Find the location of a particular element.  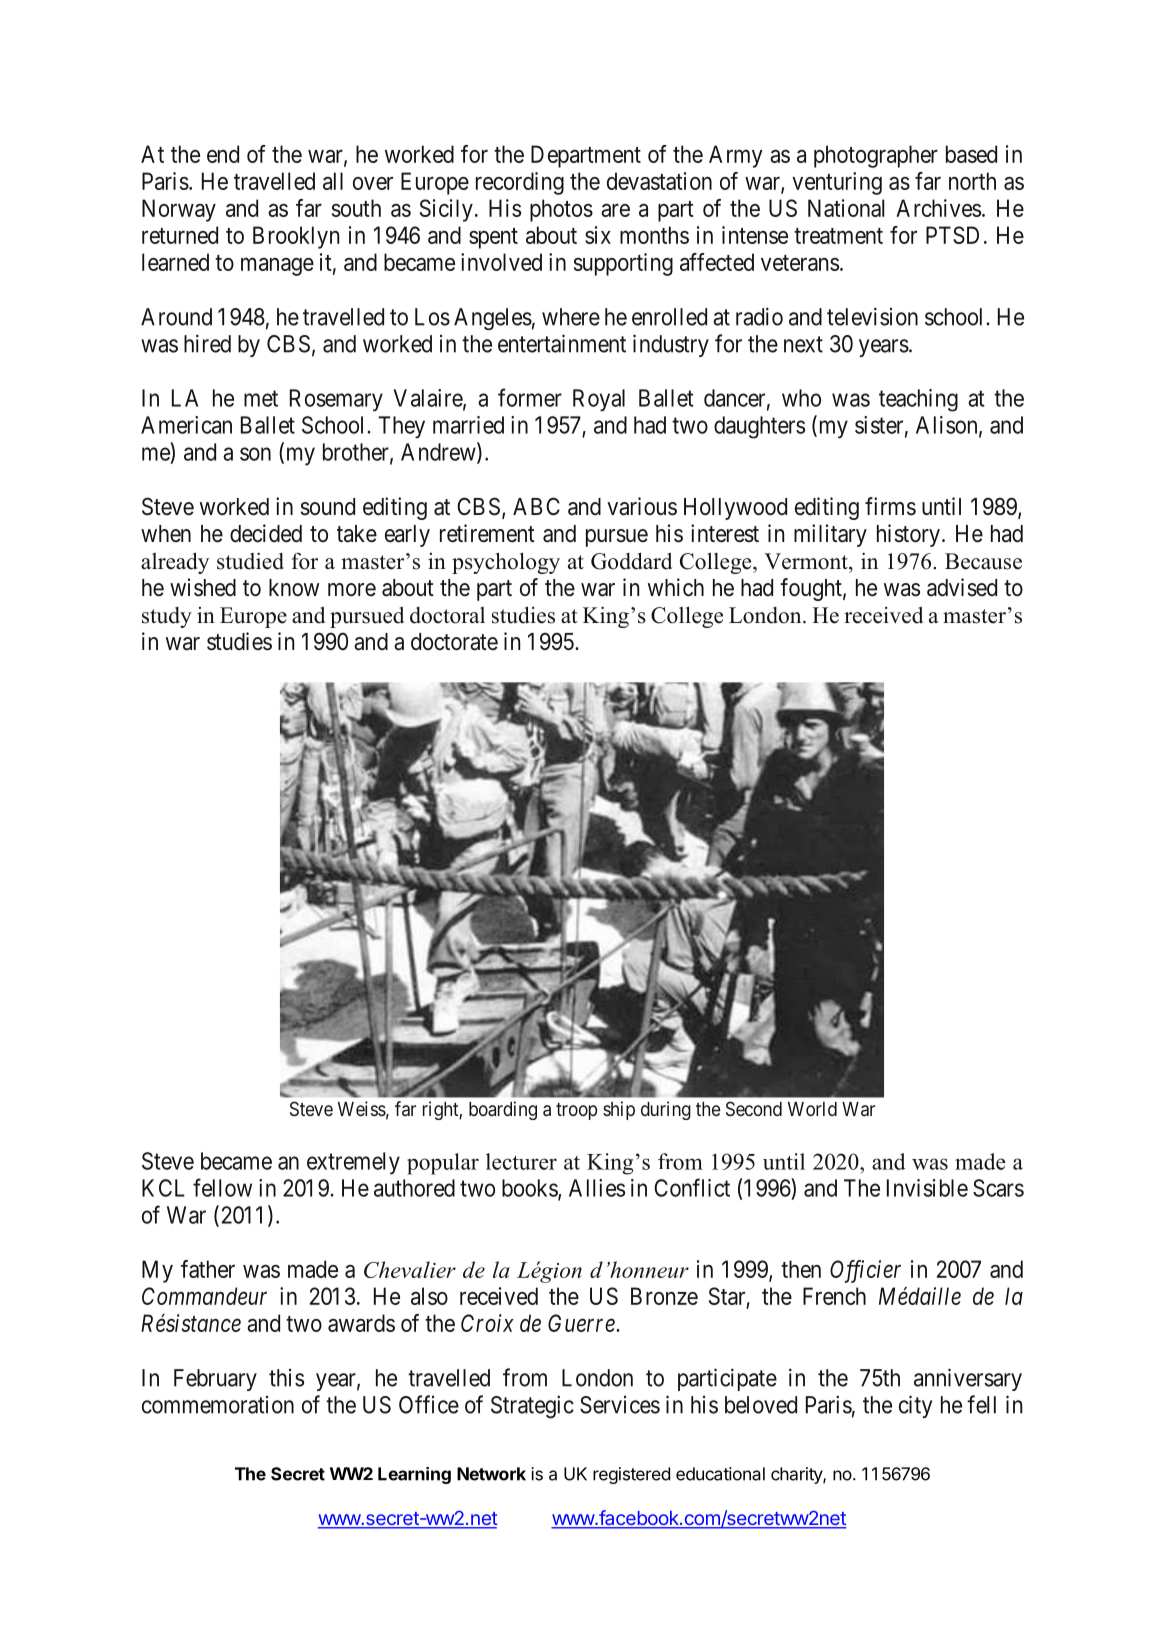

photos is located at coordinates (561, 210).
